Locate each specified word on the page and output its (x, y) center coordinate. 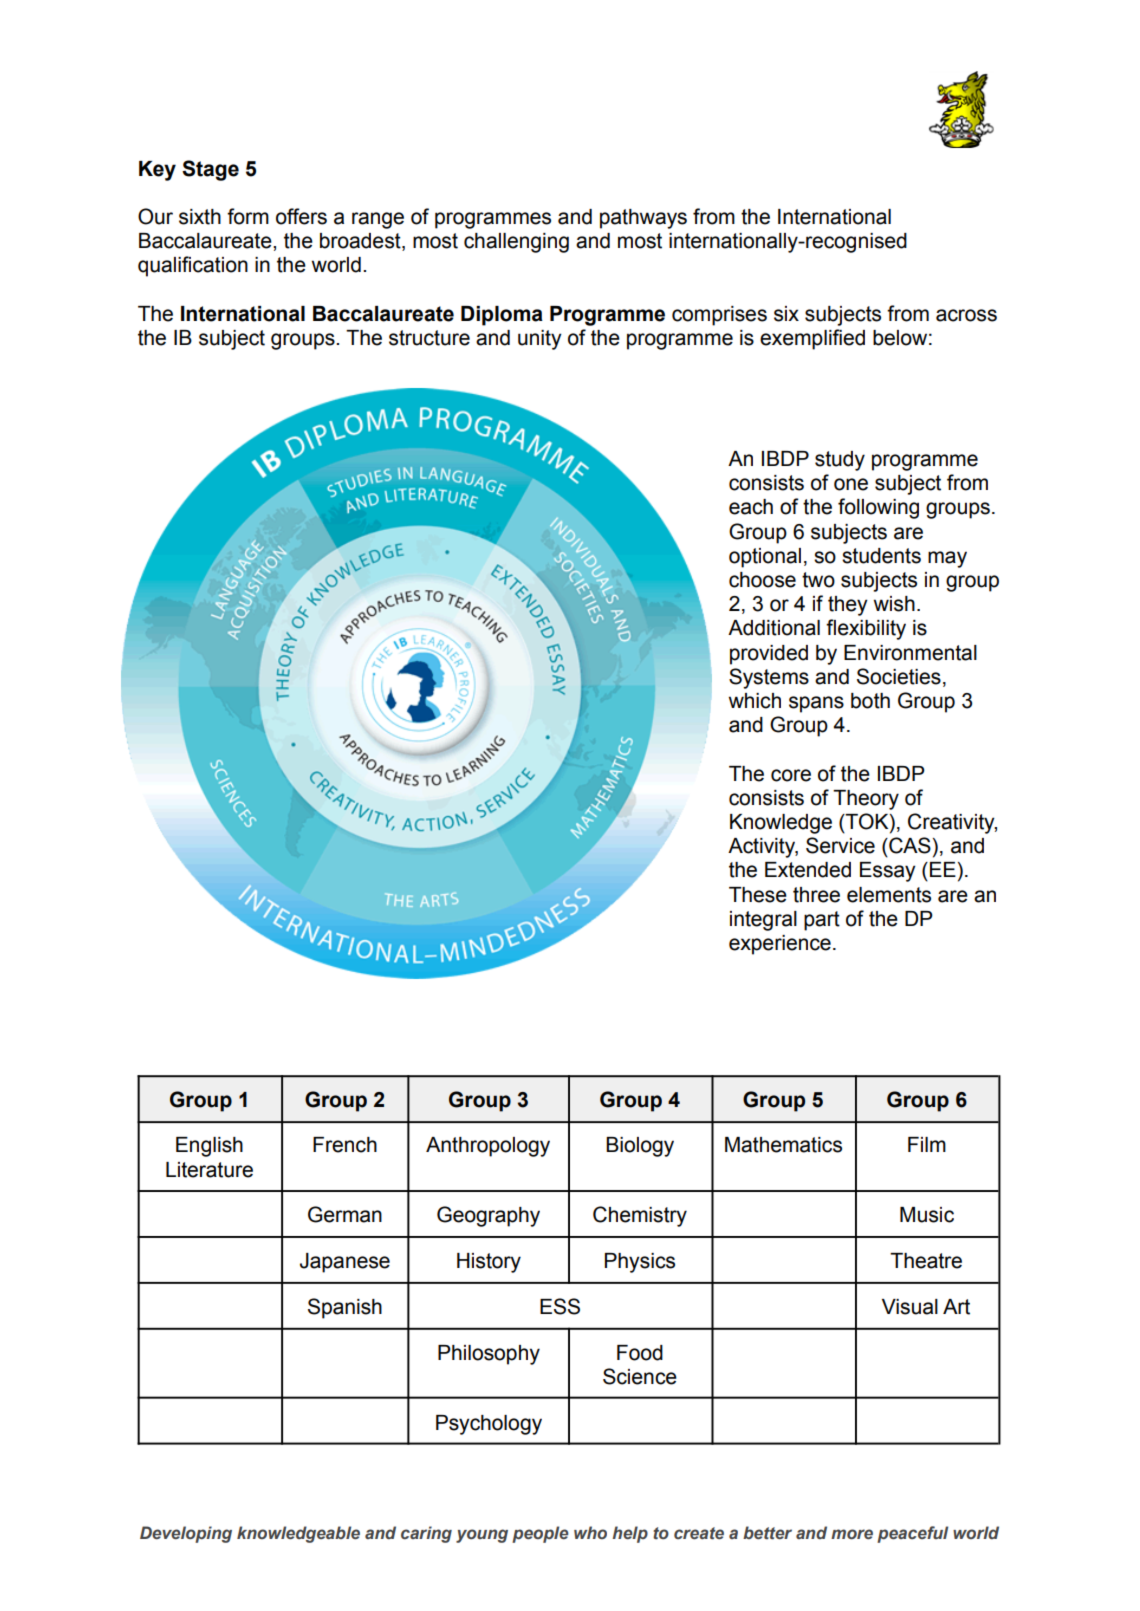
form (248, 216)
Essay (888, 872)
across (966, 315)
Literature (209, 1170)
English (209, 1147)
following (878, 508)
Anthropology (488, 1147)
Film (927, 1144)
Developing (186, 1534)
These (758, 895)
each (751, 507)
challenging (516, 243)
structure (429, 338)
